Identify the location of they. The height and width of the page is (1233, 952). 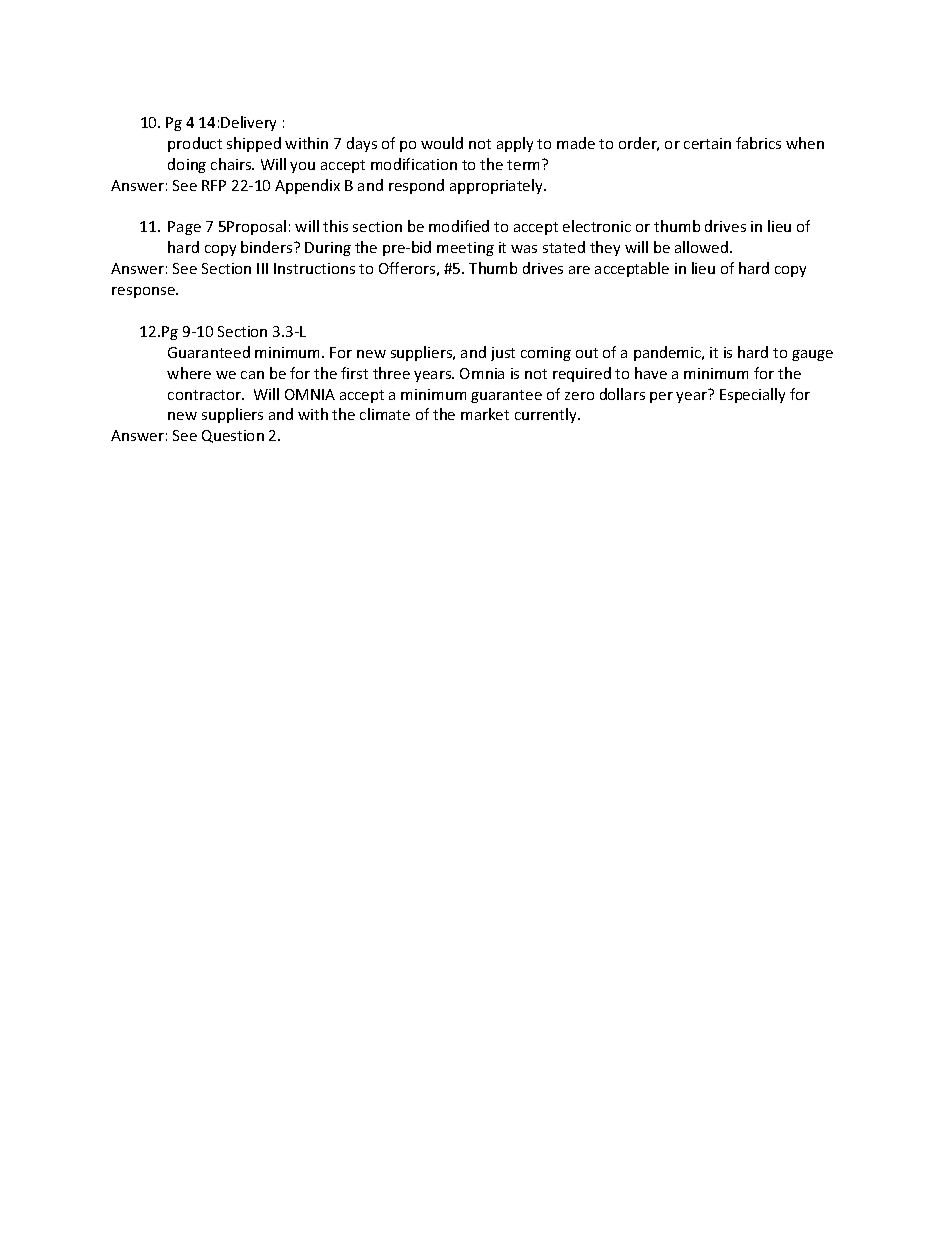
(605, 248).
